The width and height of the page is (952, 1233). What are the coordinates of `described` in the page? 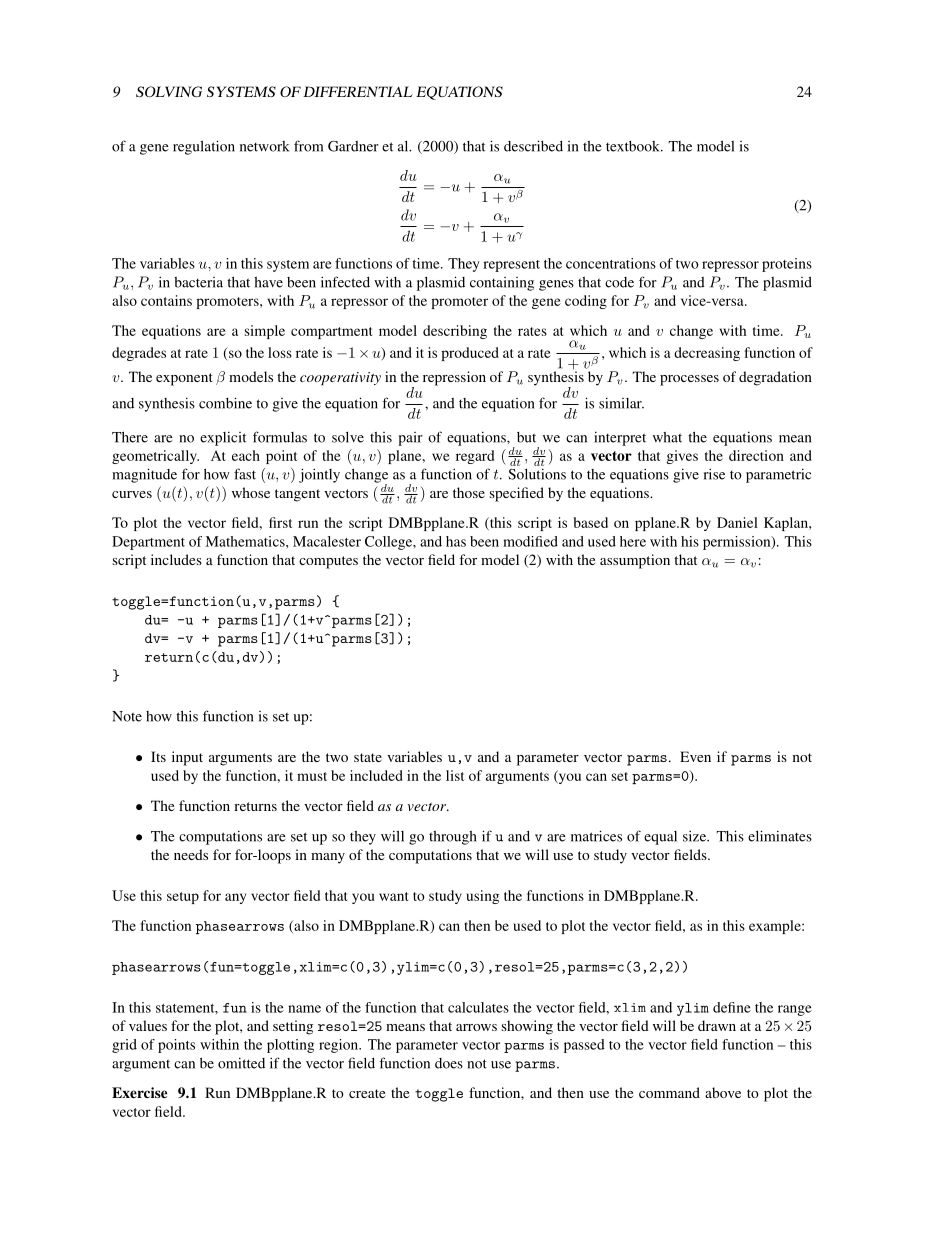 It's located at (533, 146).
